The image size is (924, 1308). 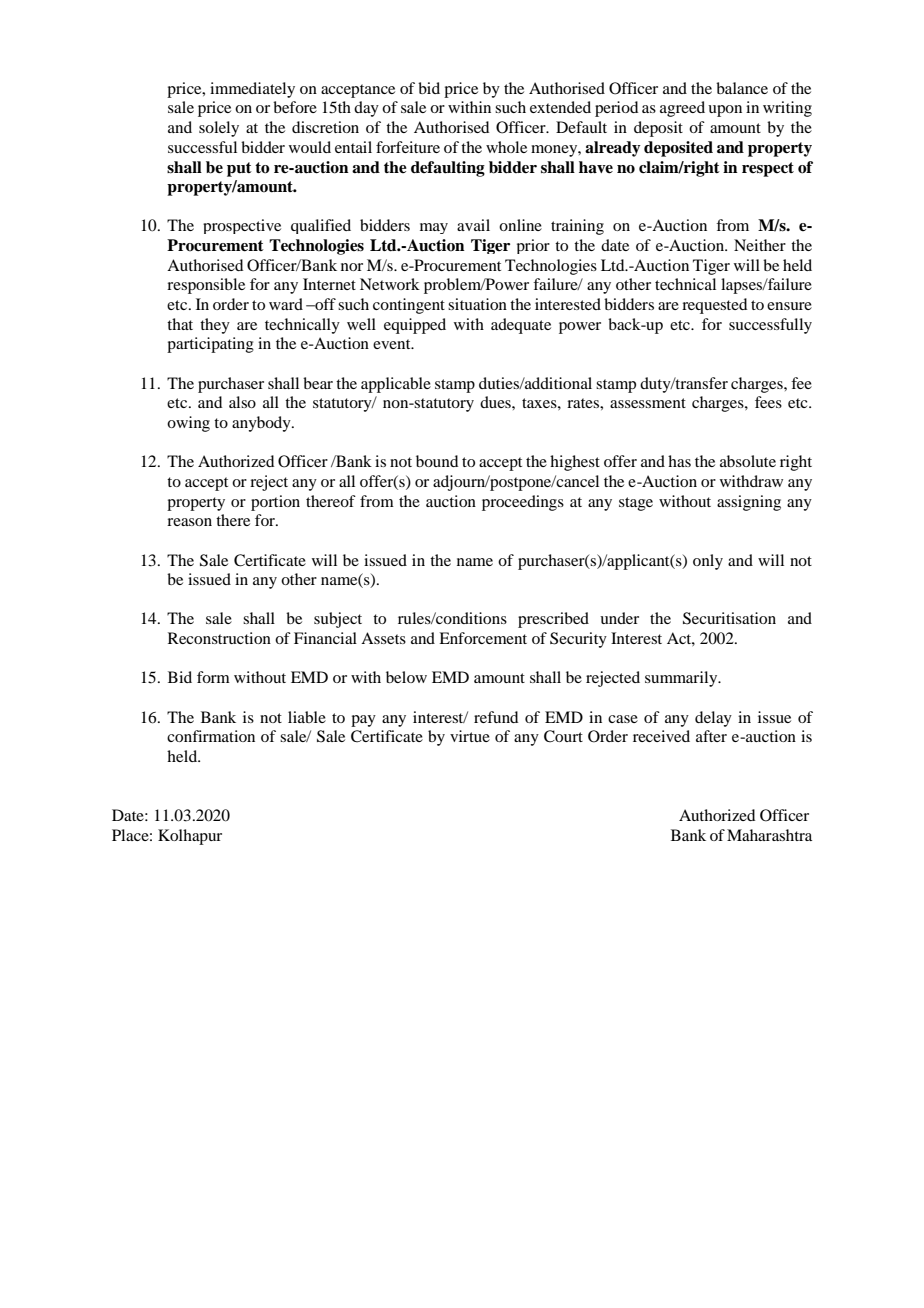 What do you see at coordinates (496, 402) in the image?
I see `dues` at bounding box center [496, 402].
